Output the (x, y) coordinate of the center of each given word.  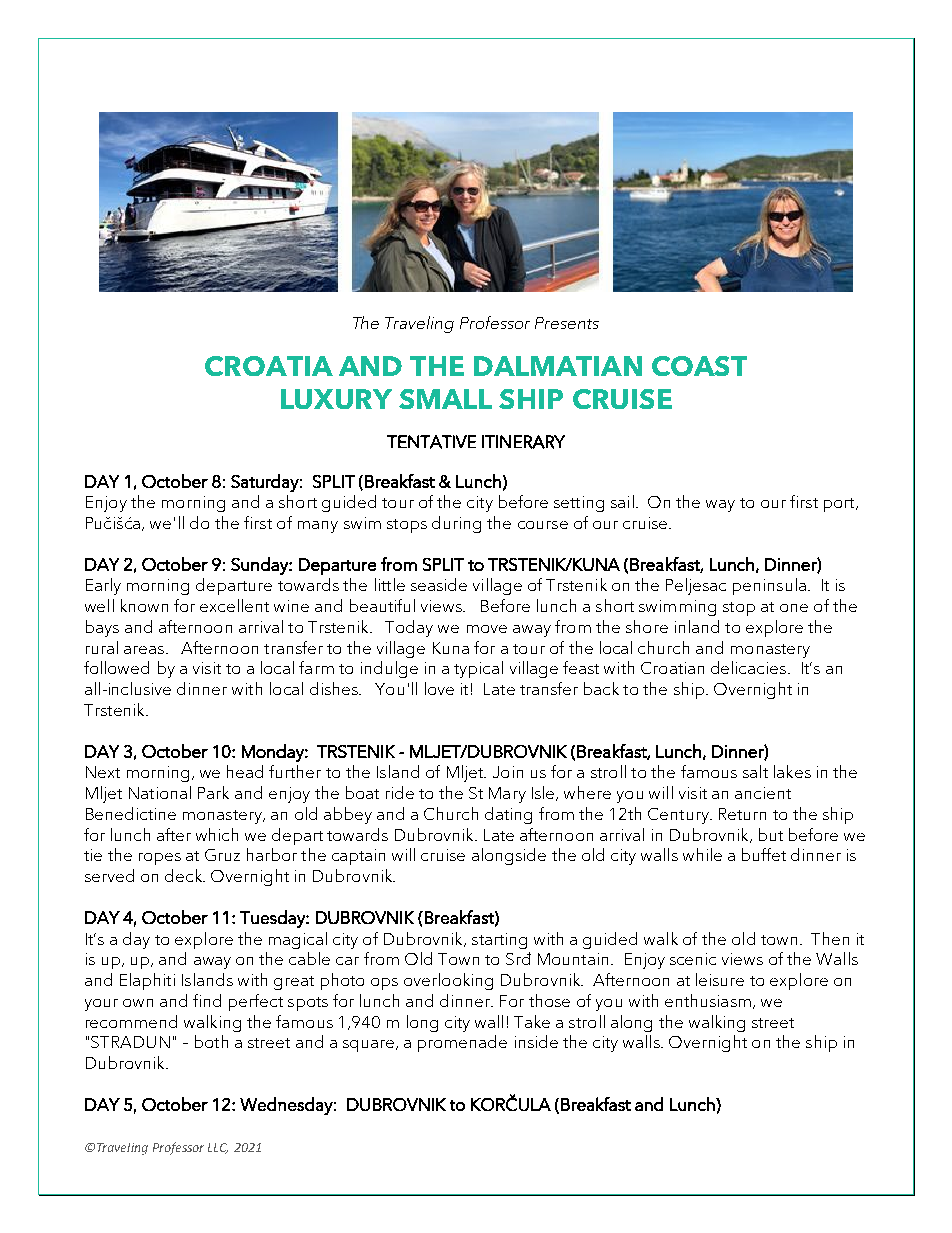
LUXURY (336, 399)
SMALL (445, 399)
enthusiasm (708, 1000)
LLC (218, 1148)
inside (536, 1041)
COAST (699, 366)
